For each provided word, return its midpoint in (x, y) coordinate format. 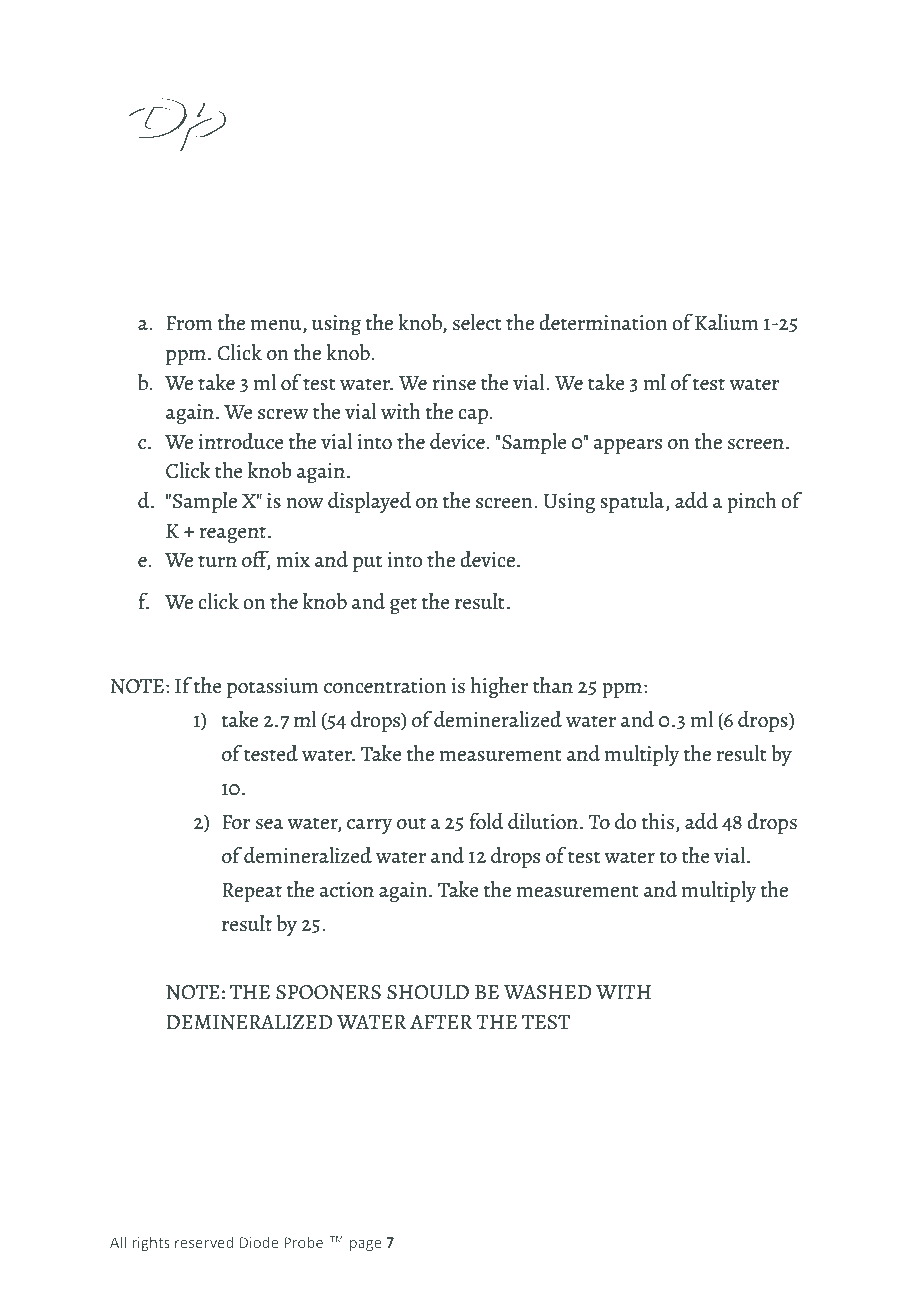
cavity (393, 262)
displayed (370, 502)
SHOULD (428, 992)
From (189, 323)
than (553, 685)
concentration (385, 686)
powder (528, 262)
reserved (204, 1242)
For (236, 822)
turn (217, 561)
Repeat (252, 892)
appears (627, 446)
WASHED (547, 992)
